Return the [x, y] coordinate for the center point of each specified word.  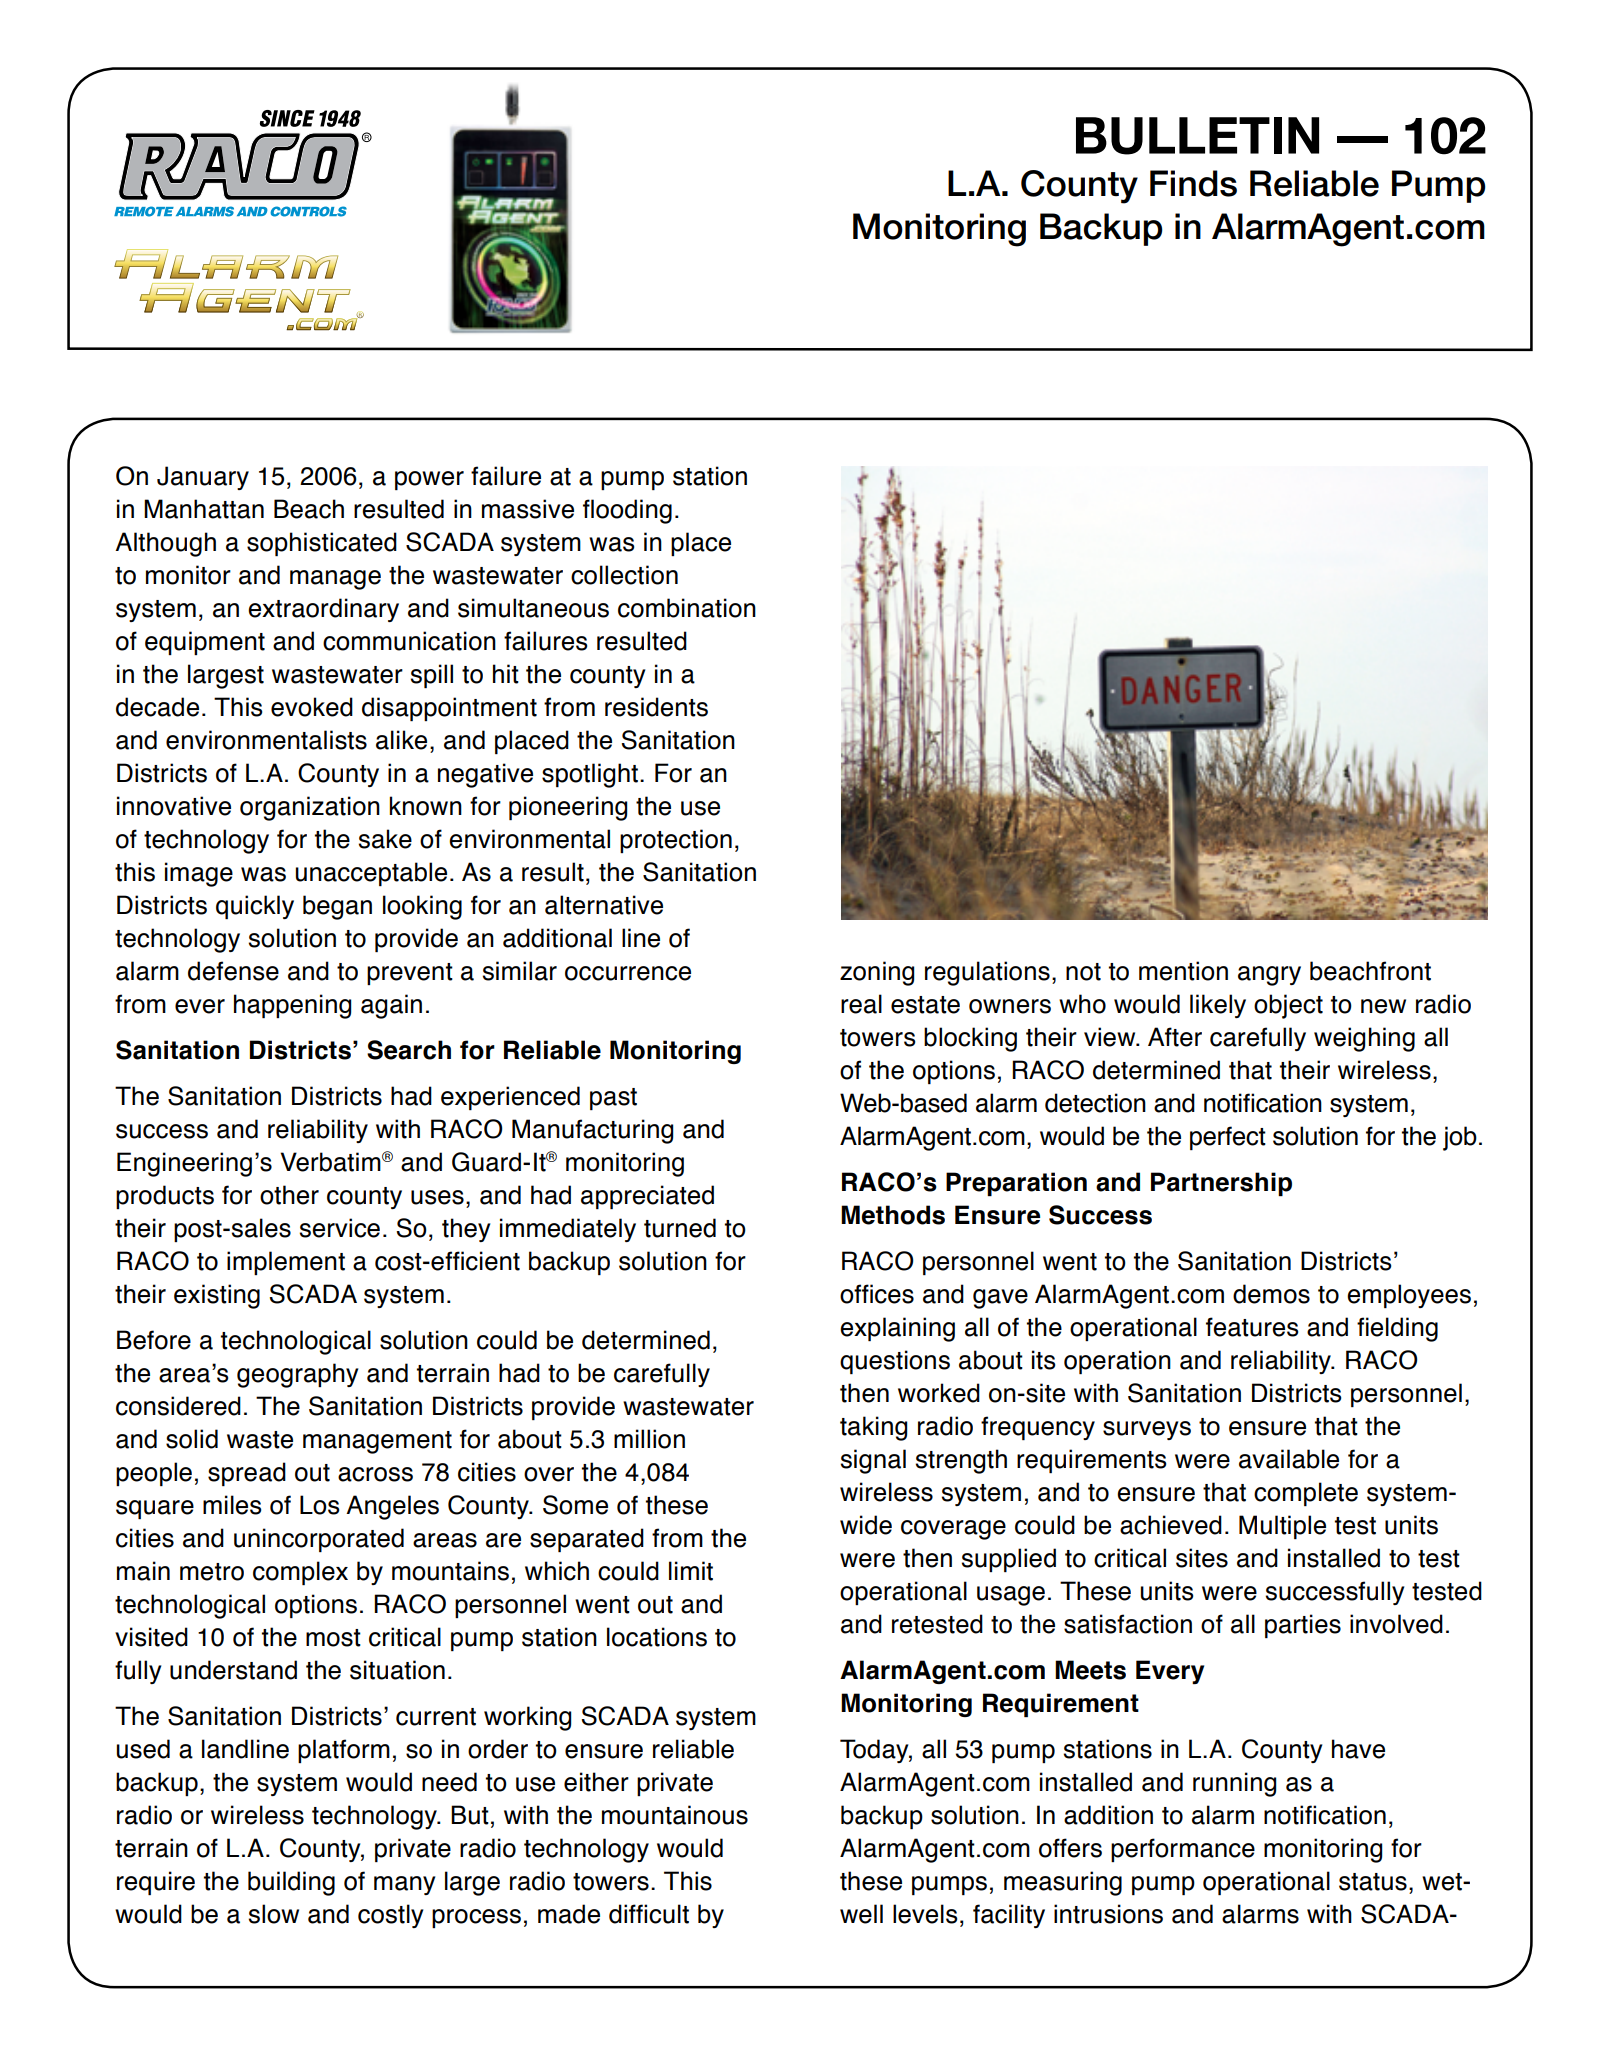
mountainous [675, 1815]
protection [676, 841]
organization [310, 808]
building [291, 1883]
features [1252, 1327]
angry [1269, 976]
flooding [627, 511]
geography [297, 1375]
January [203, 478]
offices [877, 1294]
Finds [1193, 183]
